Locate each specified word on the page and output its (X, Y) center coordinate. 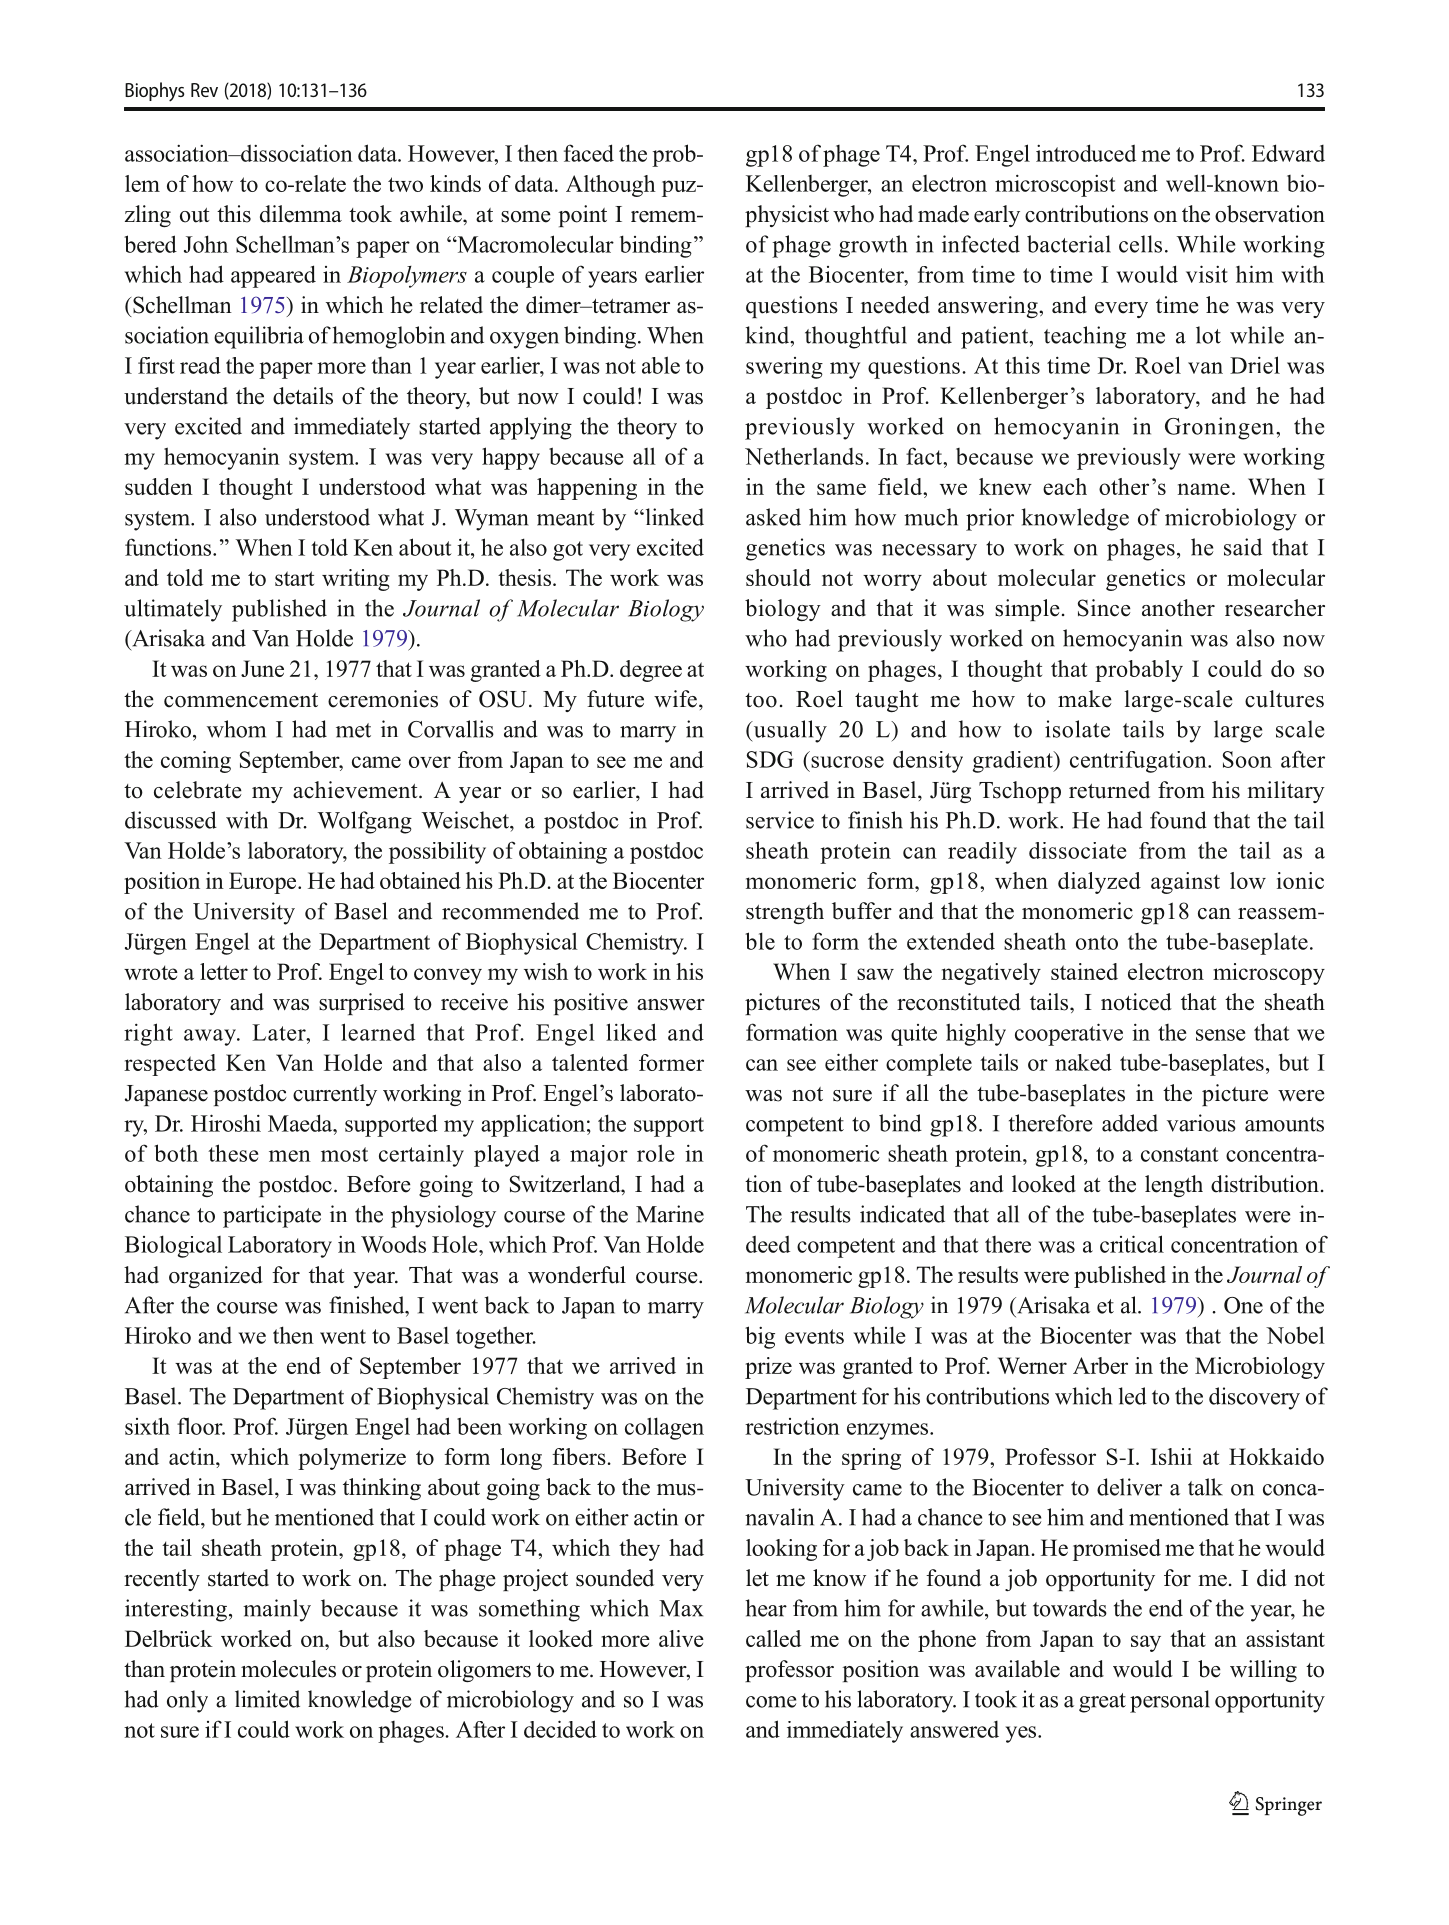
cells (1140, 244)
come (771, 1702)
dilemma (301, 214)
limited (267, 1699)
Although (611, 186)
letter (224, 971)
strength (785, 913)
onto (1097, 942)
